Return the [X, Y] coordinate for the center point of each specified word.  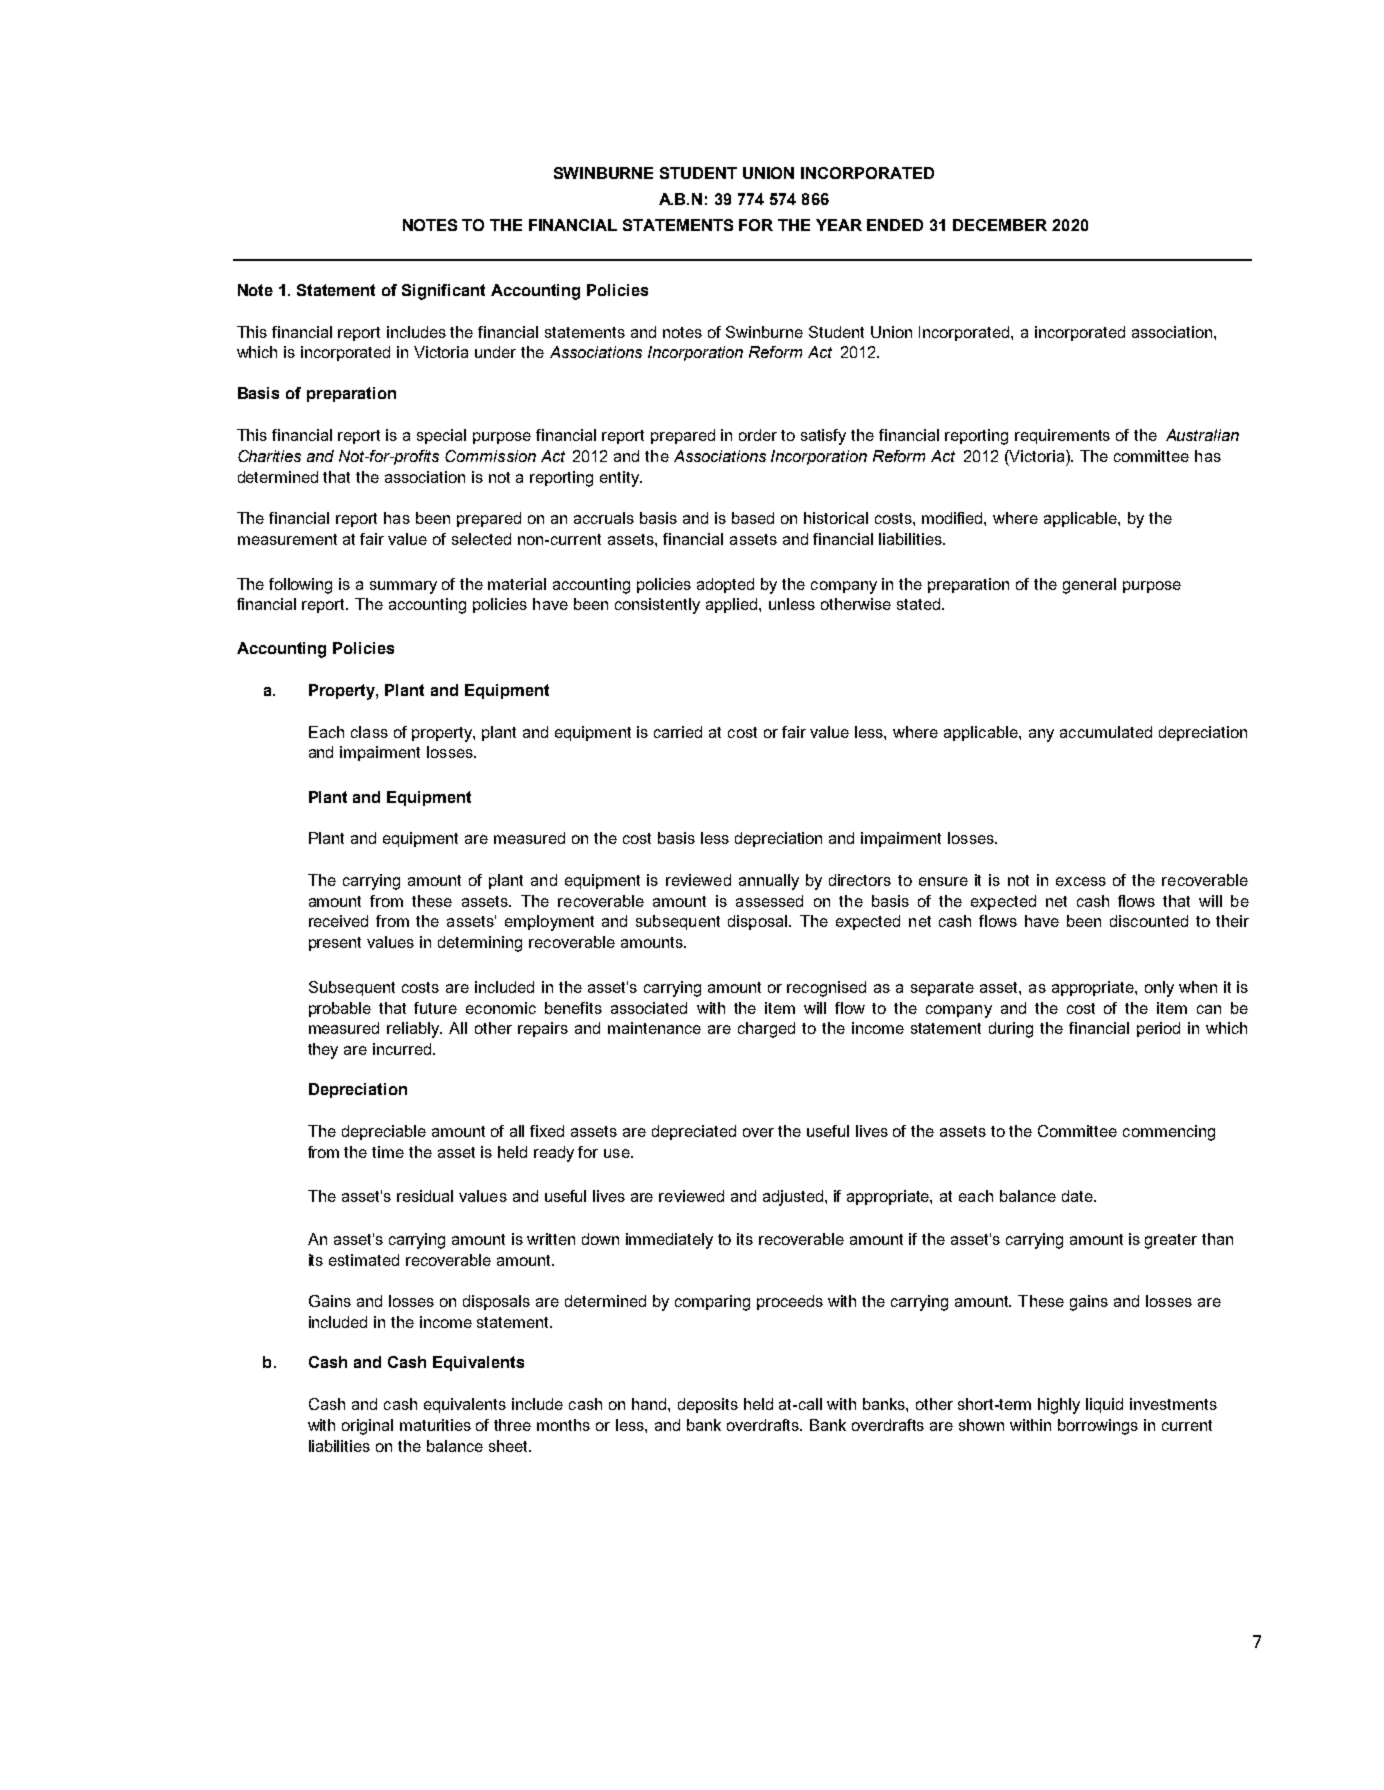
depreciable [384, 1132]
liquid [1104, 1405]
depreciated [694, 1132]
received [338, 921]
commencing [1169, 1133]
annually [769, 882]
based [753, 518]
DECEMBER [1000, 225]
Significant [443, 292]
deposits [708, 1405]
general [1089, 586]
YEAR [839, 225]
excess [1081, 881]
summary [403, 587]
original [367, 1427]
